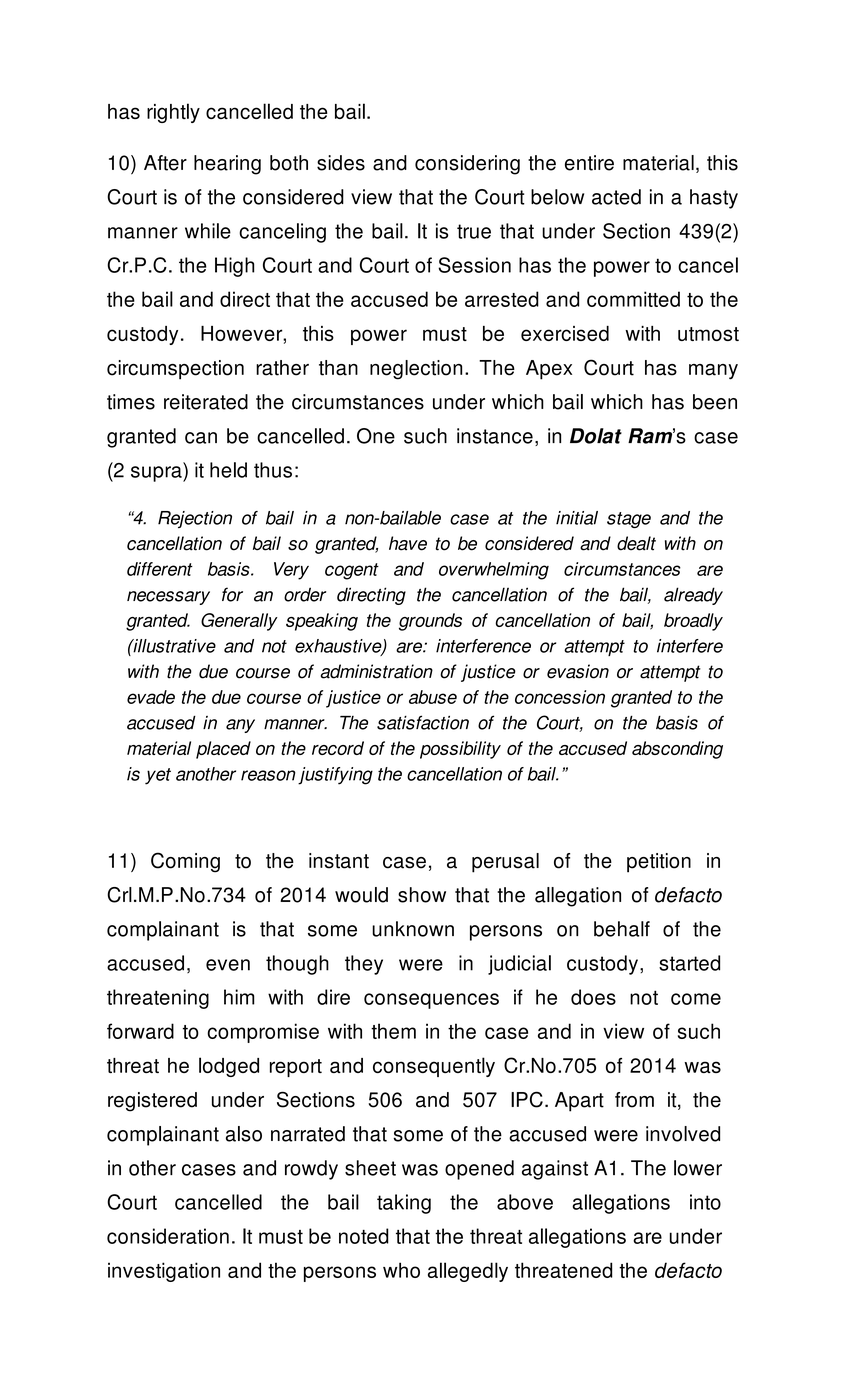 The image size is (849, 1400). Describe the element at coordinates (433, 697) in the screenshot. I see `abuse` at that location.
